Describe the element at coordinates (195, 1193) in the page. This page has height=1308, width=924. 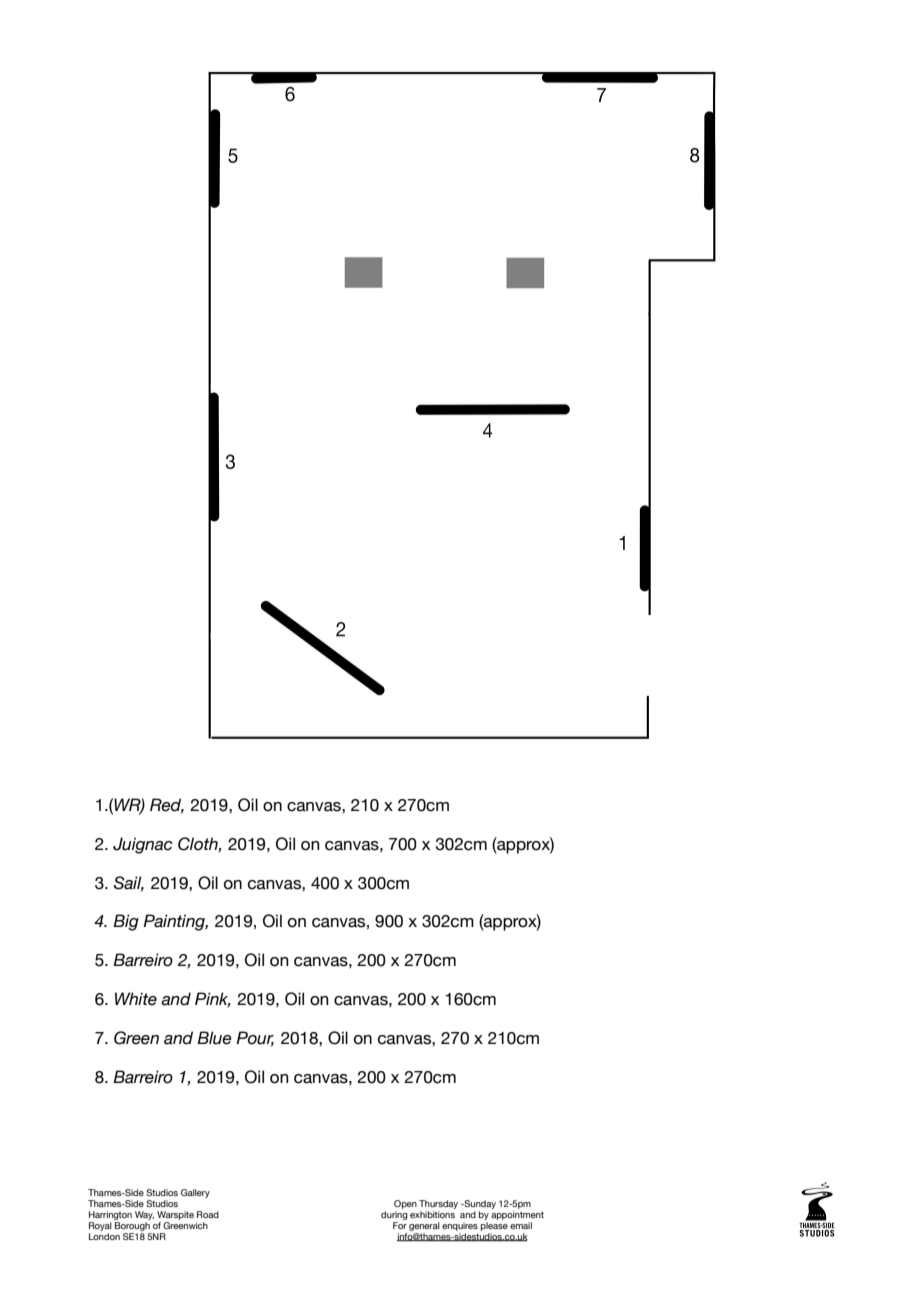
I see `Gallery` at that location.
